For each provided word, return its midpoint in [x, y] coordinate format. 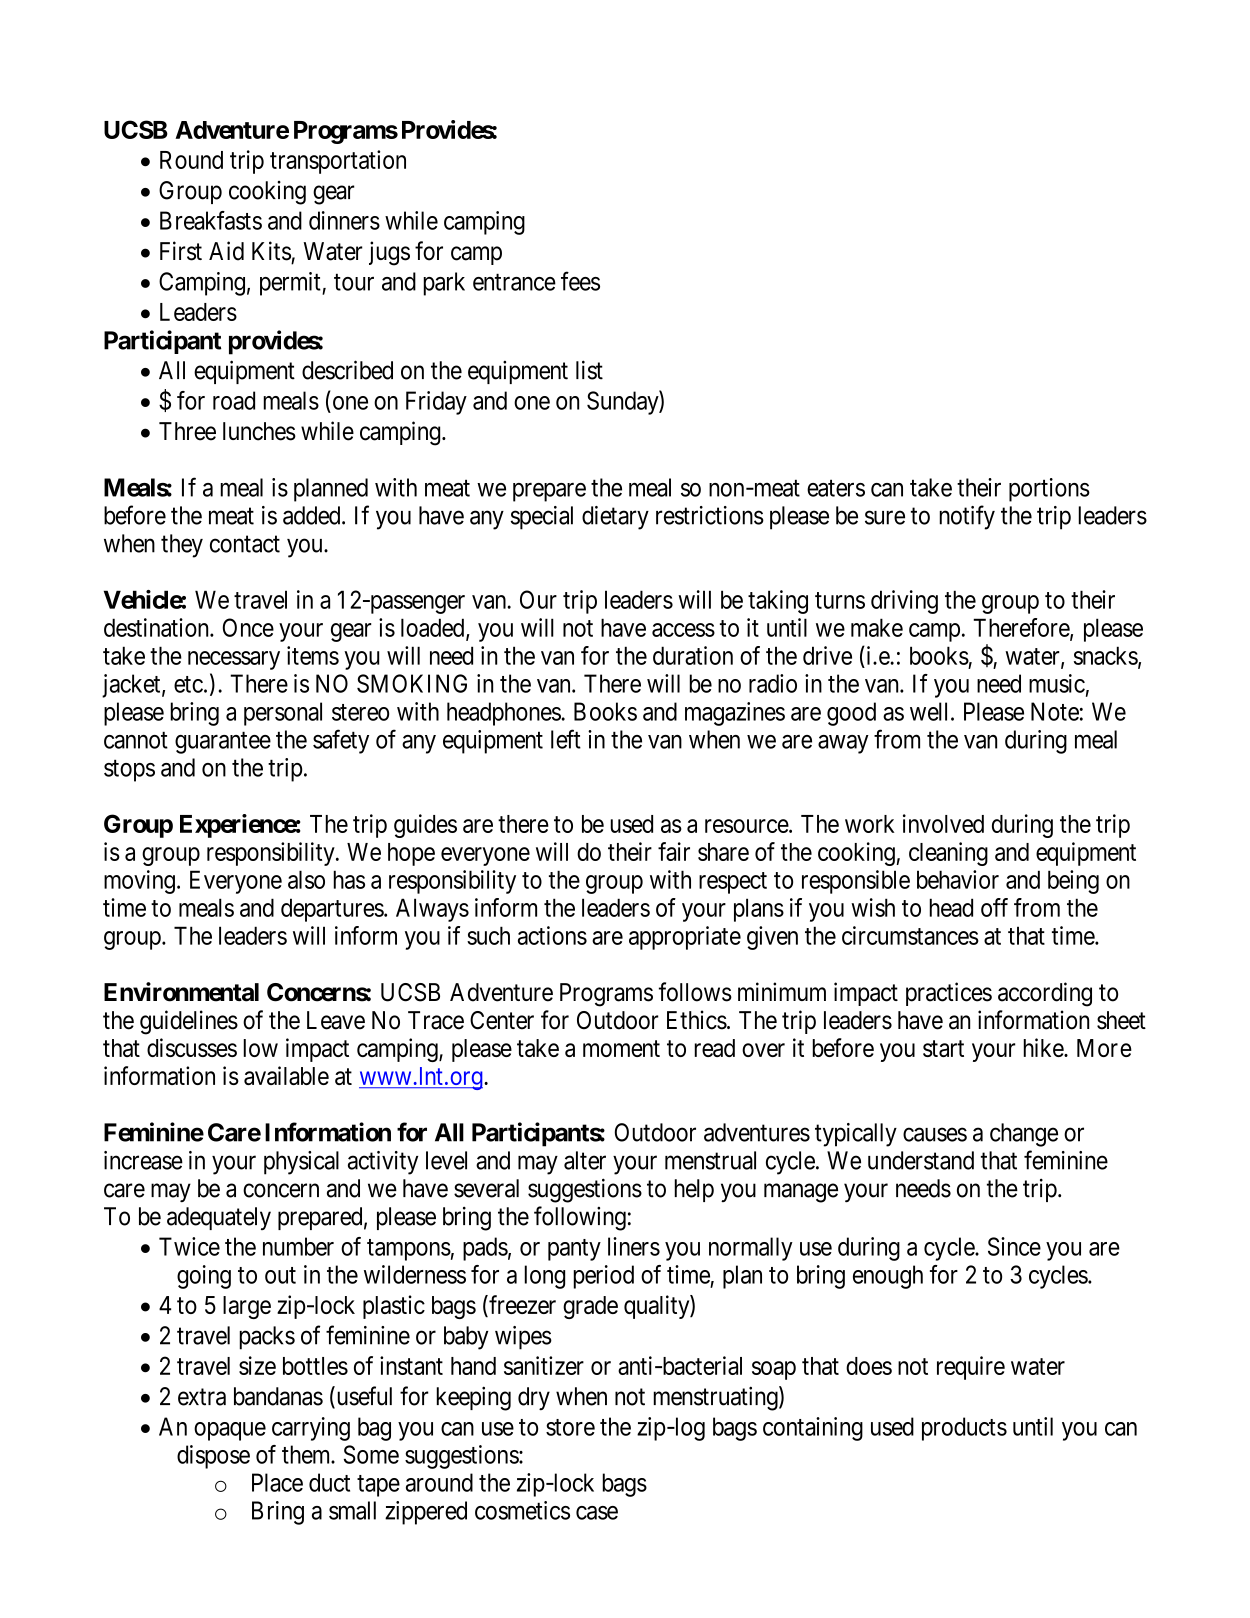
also [306, 879]
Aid [226, 251]
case [597, 1513]
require [971, 1368]
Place [277, 1482]
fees [580, 281]
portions [1049, 490]
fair [674, 851]
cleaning [948, 854]
